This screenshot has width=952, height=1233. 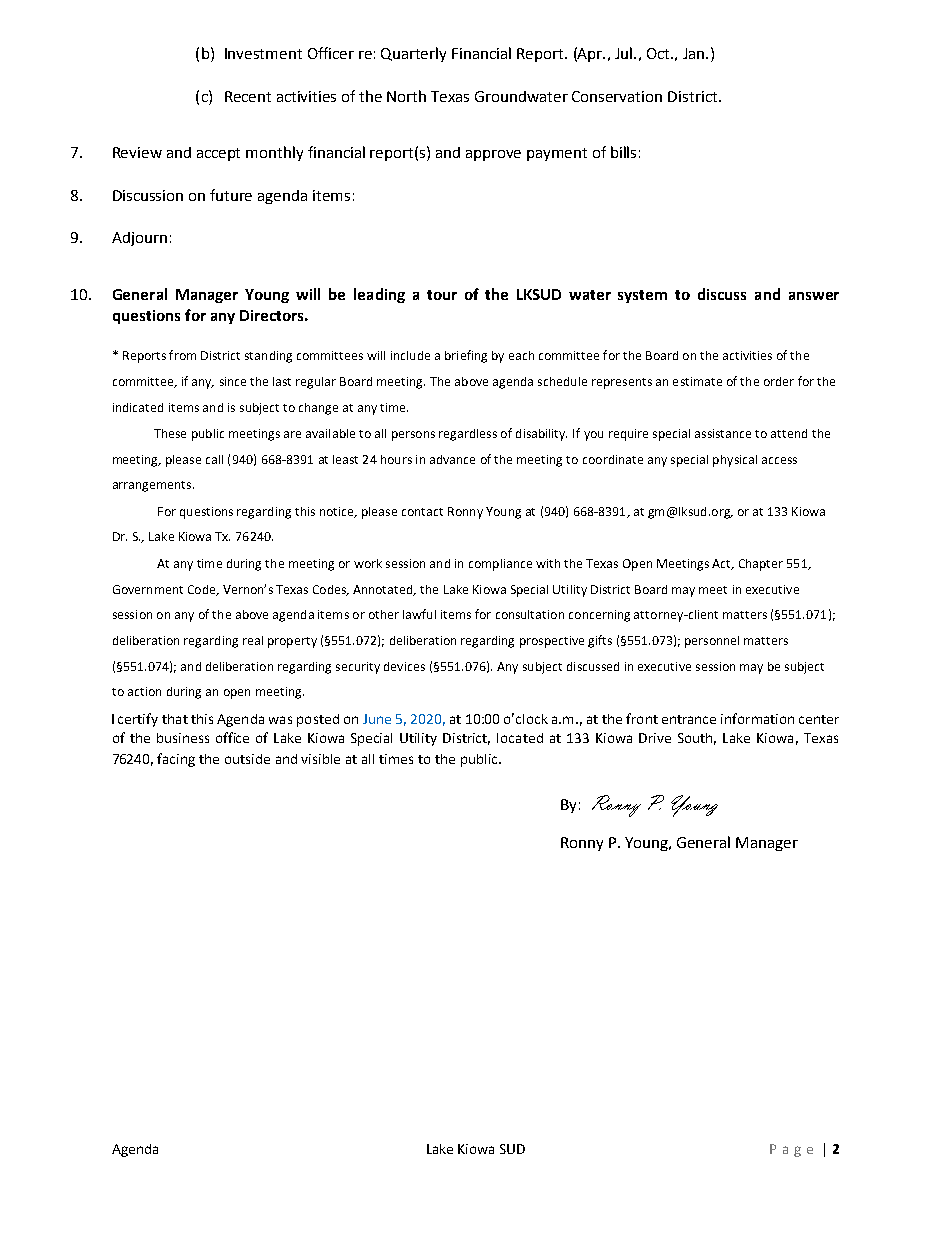 What do you see at coordinates (248, 96) in the screenshot?
I see `Recent` at bounding box center [248, 96].
